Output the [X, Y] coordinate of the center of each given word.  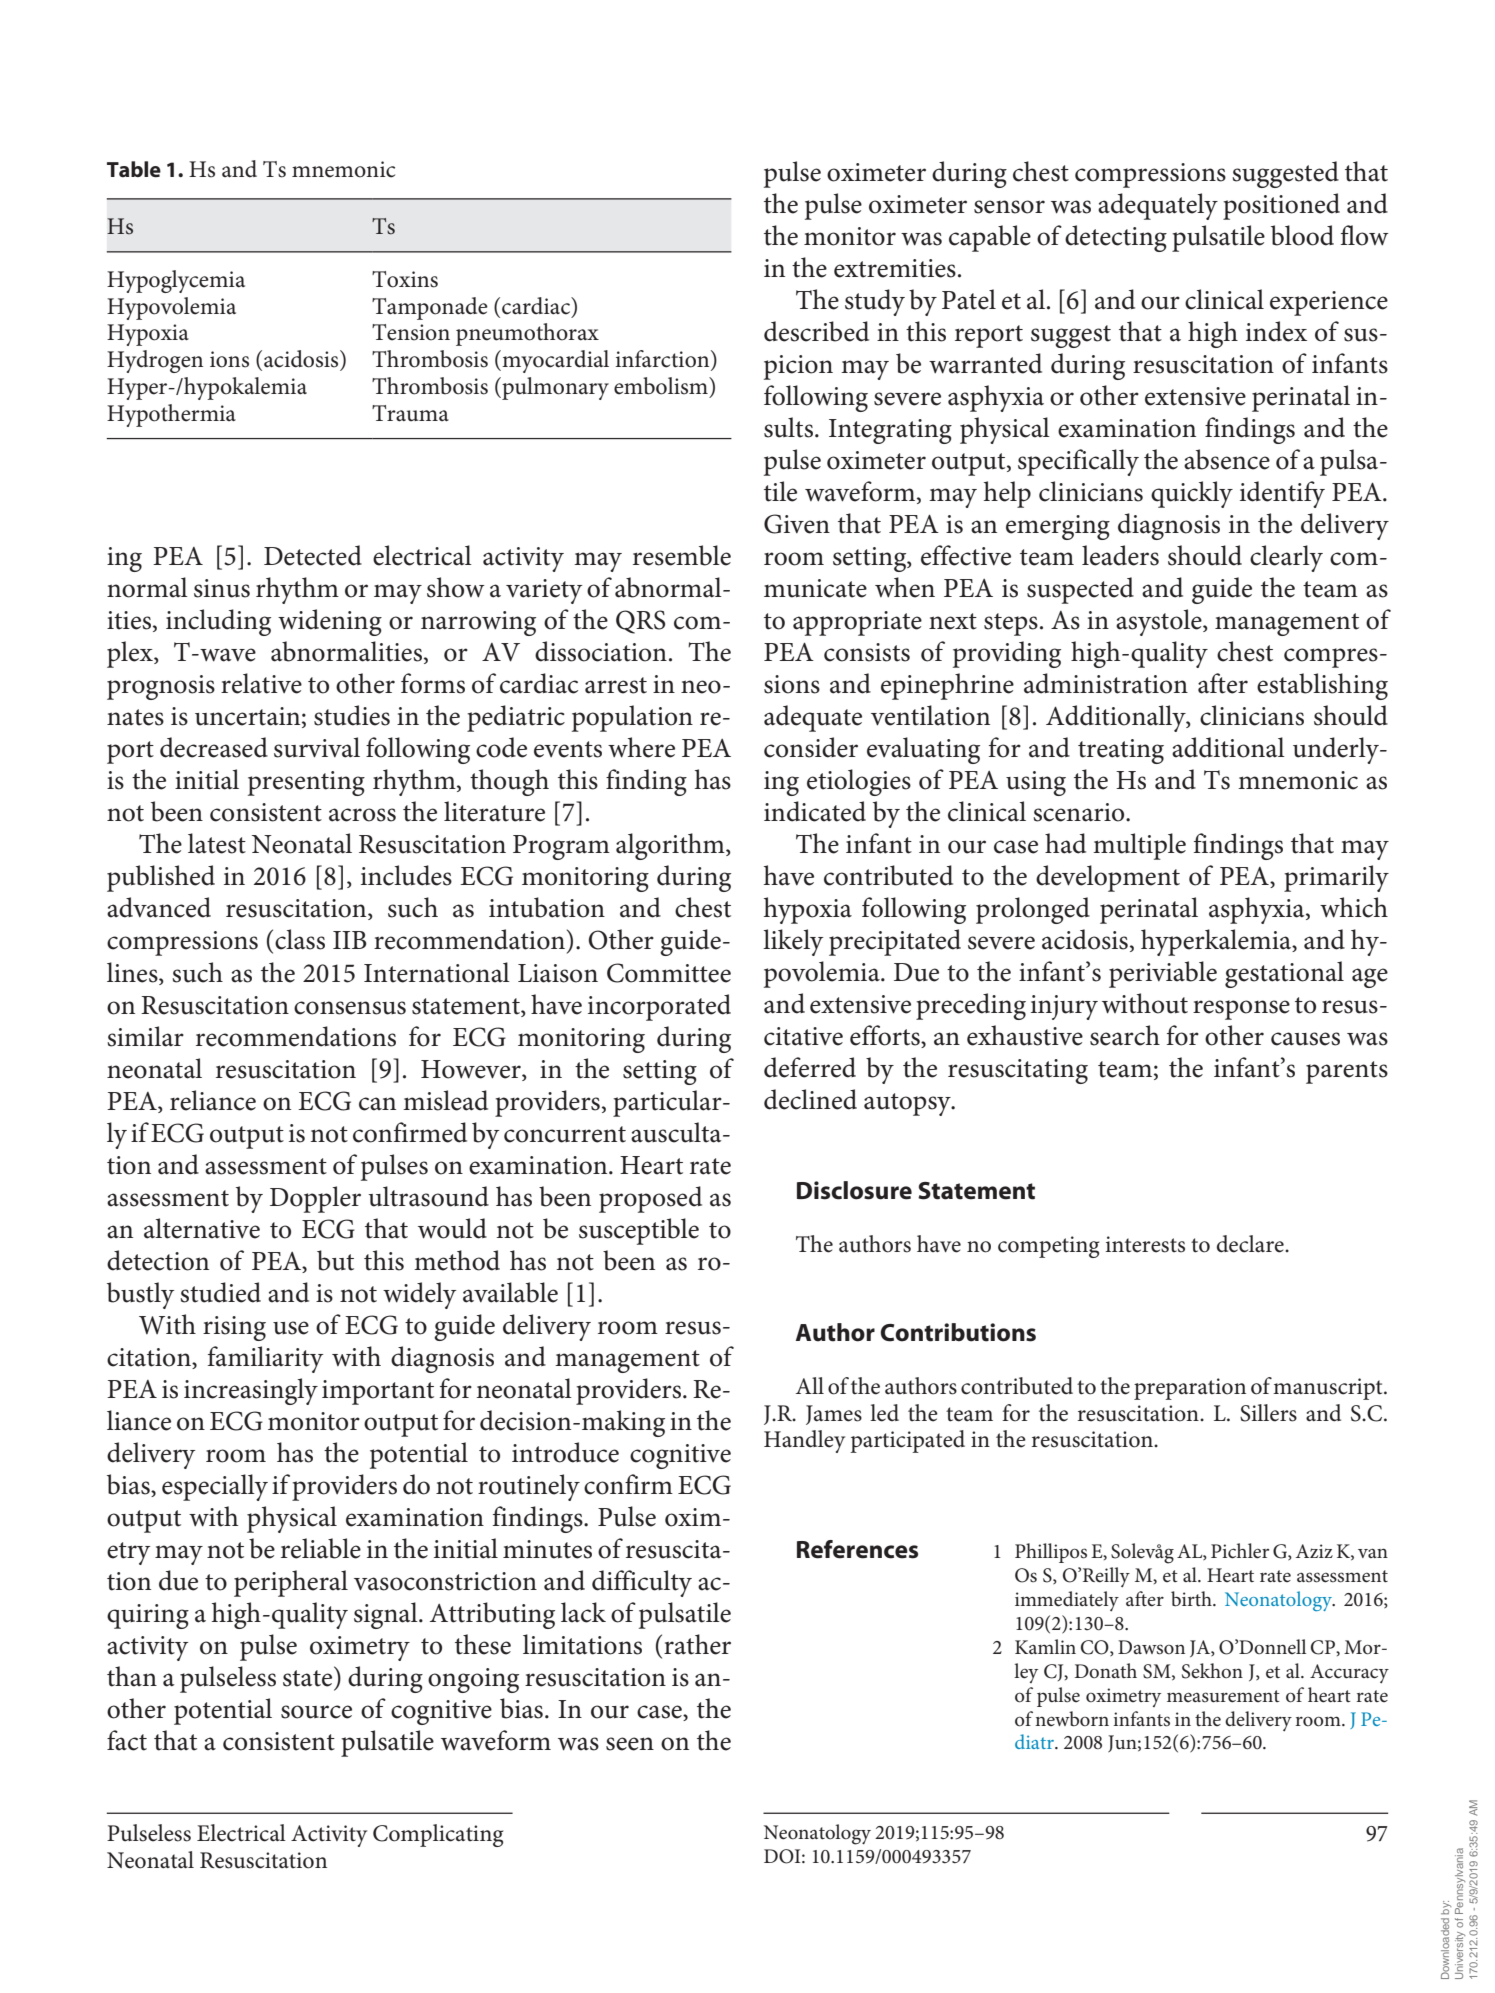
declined [810, 1099]
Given [797, 524]
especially [215, 1487]
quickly [1192, 494]
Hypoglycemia [176, 281]
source [316, 1712]
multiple [1139, 846]
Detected [313, 555]
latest [217, 843]
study [875, 302]
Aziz [1314, 1551]
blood [1302, 235]
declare [1251, 1244]
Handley [804, 1441]
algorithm [671, 846]
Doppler [315, 1199]
